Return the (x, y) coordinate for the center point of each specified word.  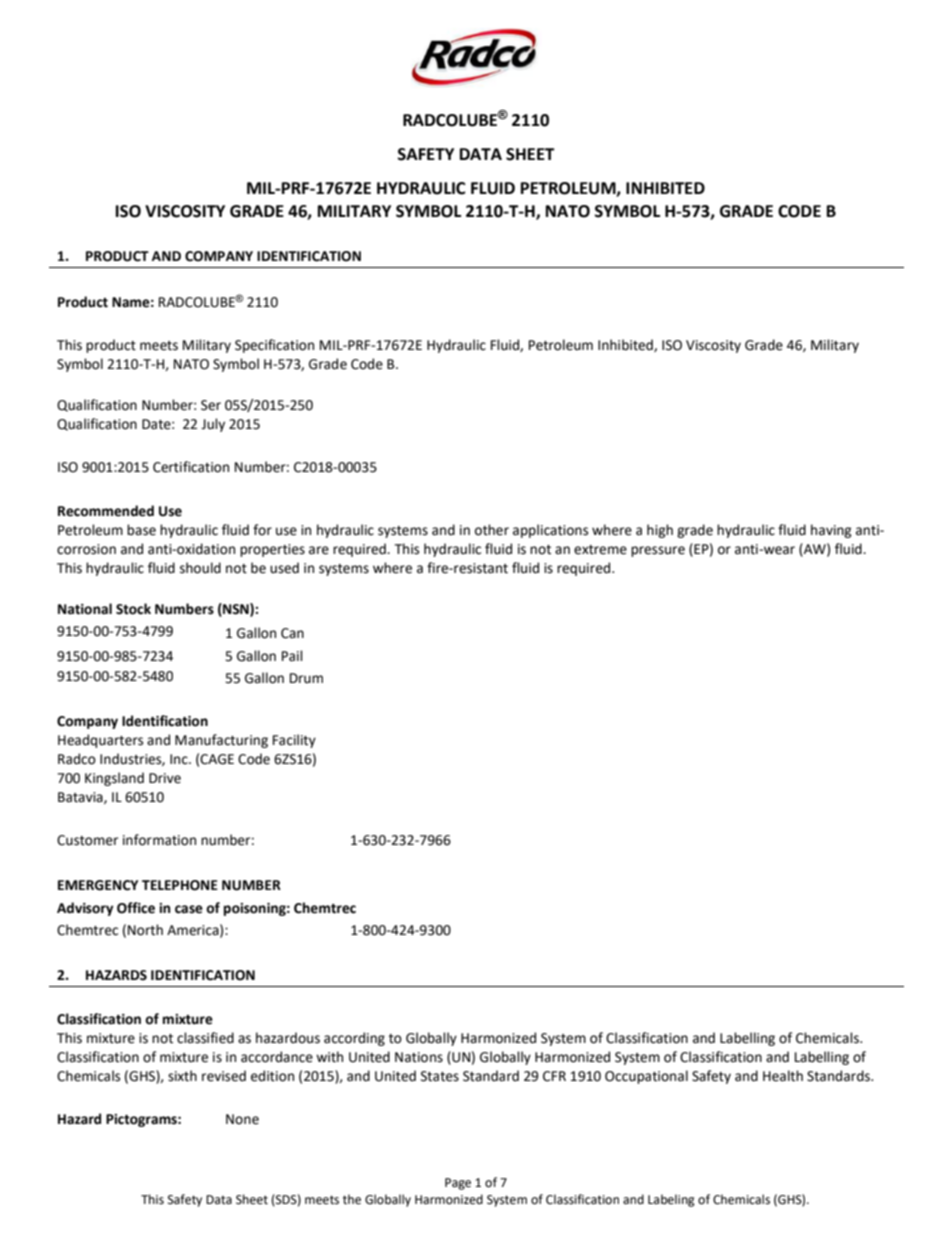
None (242, 1119)
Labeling (671, 1200)
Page (458, 1184)
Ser (211, 405)
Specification (274, 346)
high (660, 531)
